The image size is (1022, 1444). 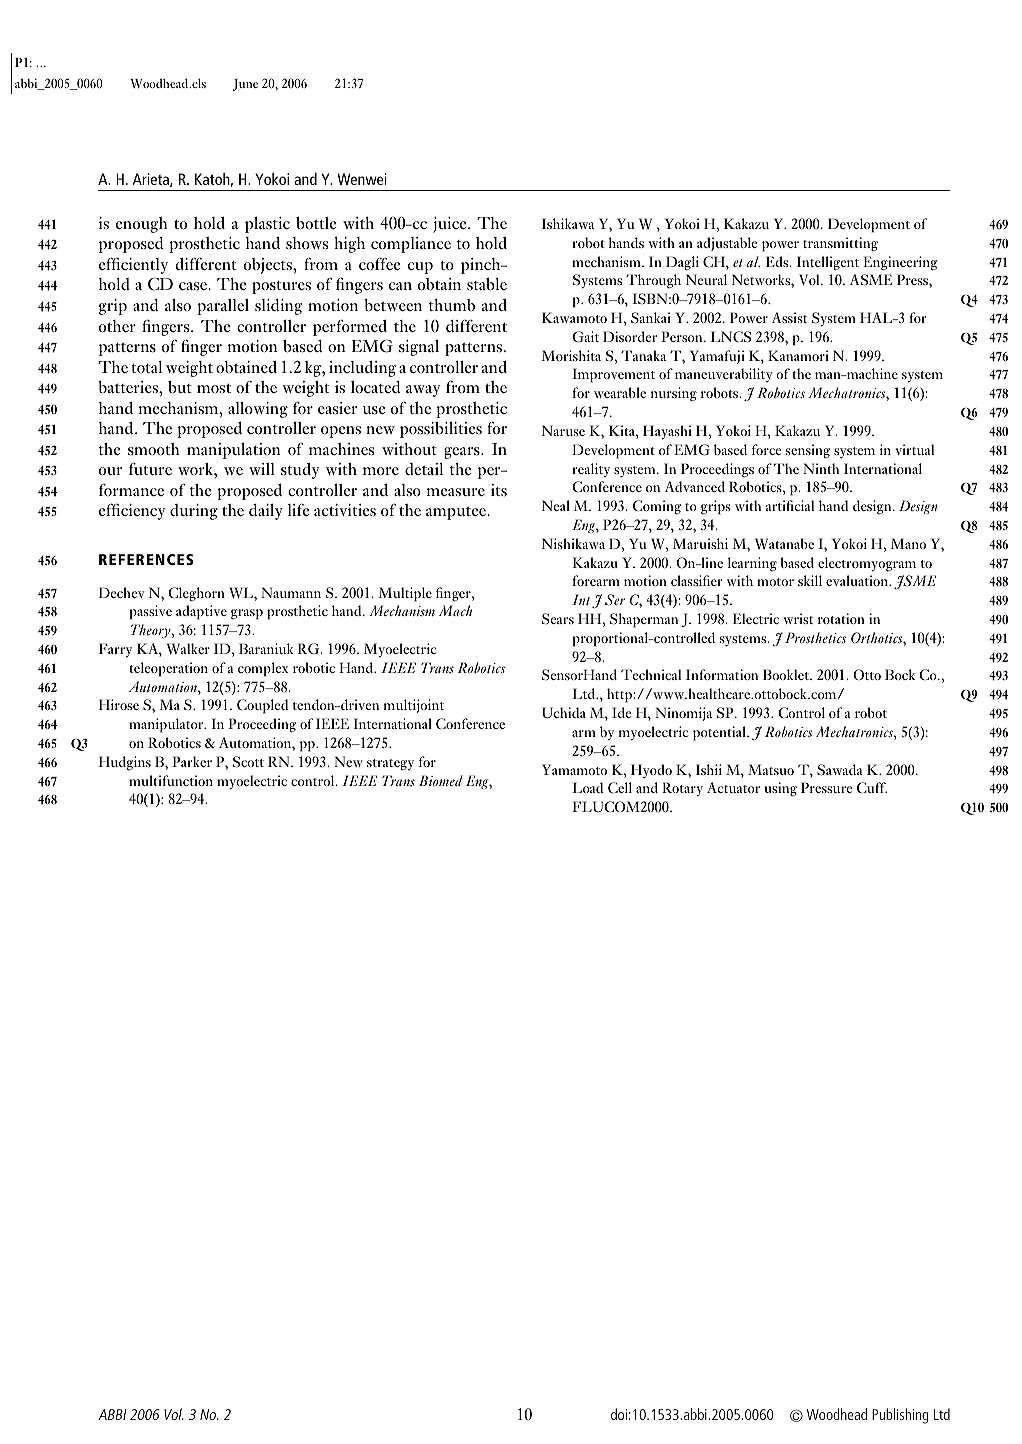 What do you see at coordinates (192, 761) in the screenshot?
I see `Parker` at bounding box center [192, 761].
